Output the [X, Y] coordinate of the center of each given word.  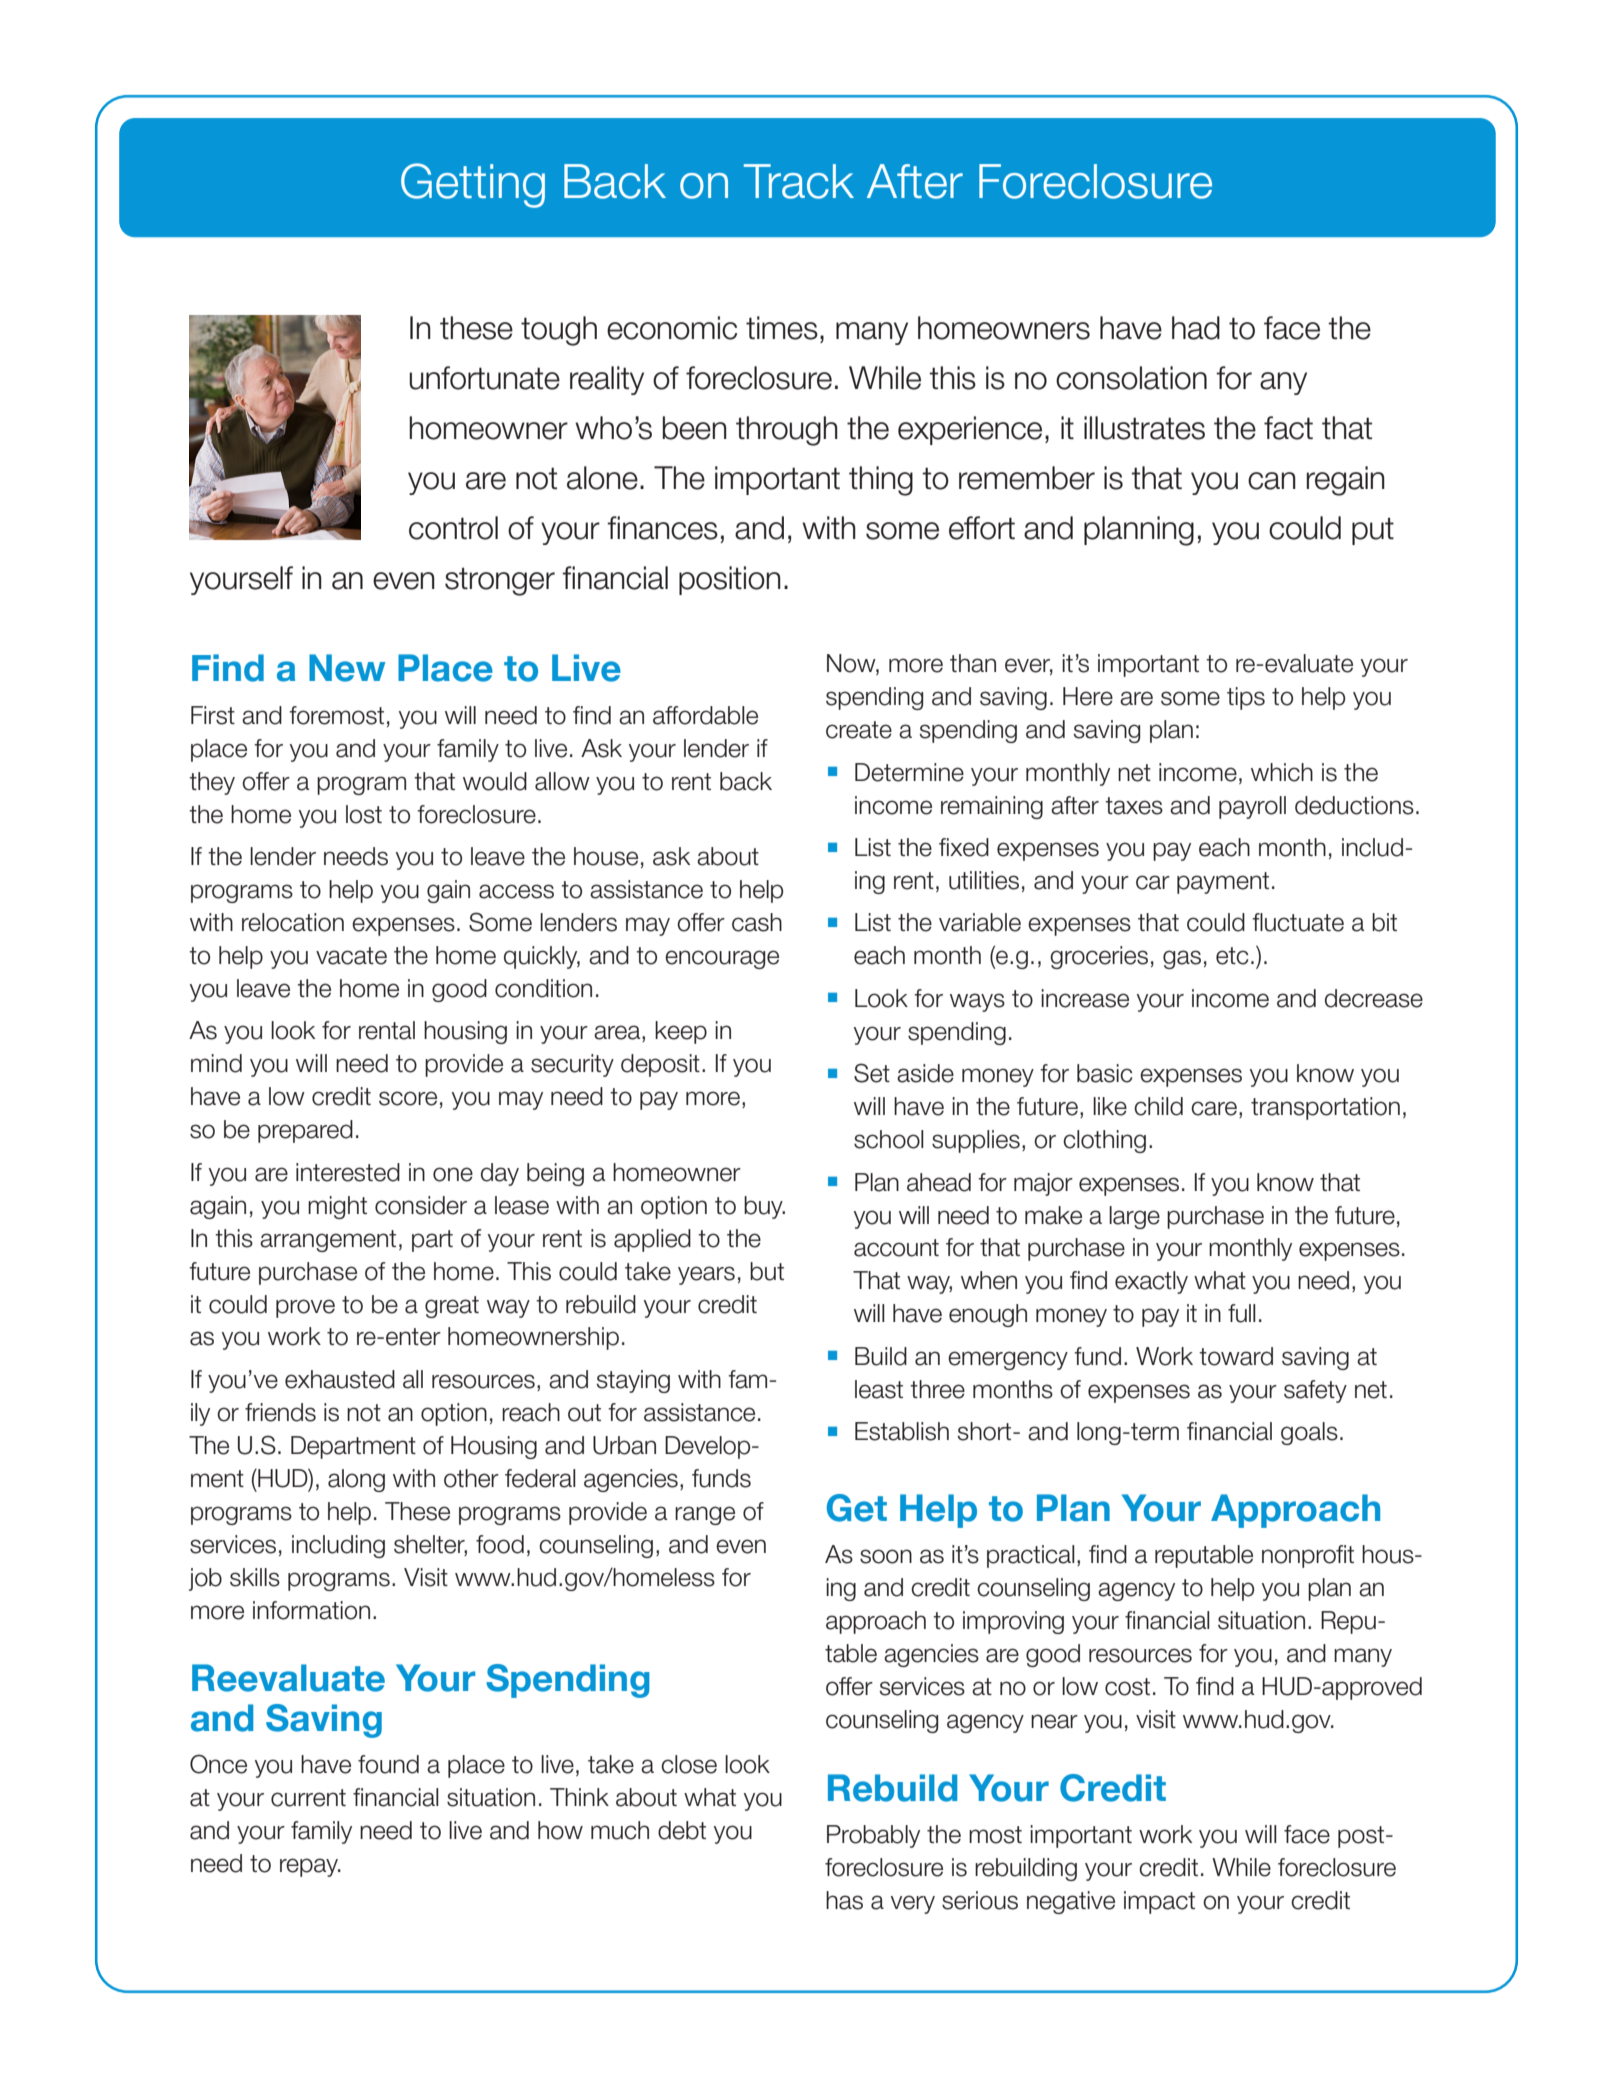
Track [799, 181]
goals [1309, 1433]
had [1196, 328]
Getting [473, 185]
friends [280, 1412]
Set [872, 1073]
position [730, 580]
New [347, 668]
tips [1246, 698]
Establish [902, 1431]
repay [310, 1867]
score [408, 1098]
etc [1232, 956]
